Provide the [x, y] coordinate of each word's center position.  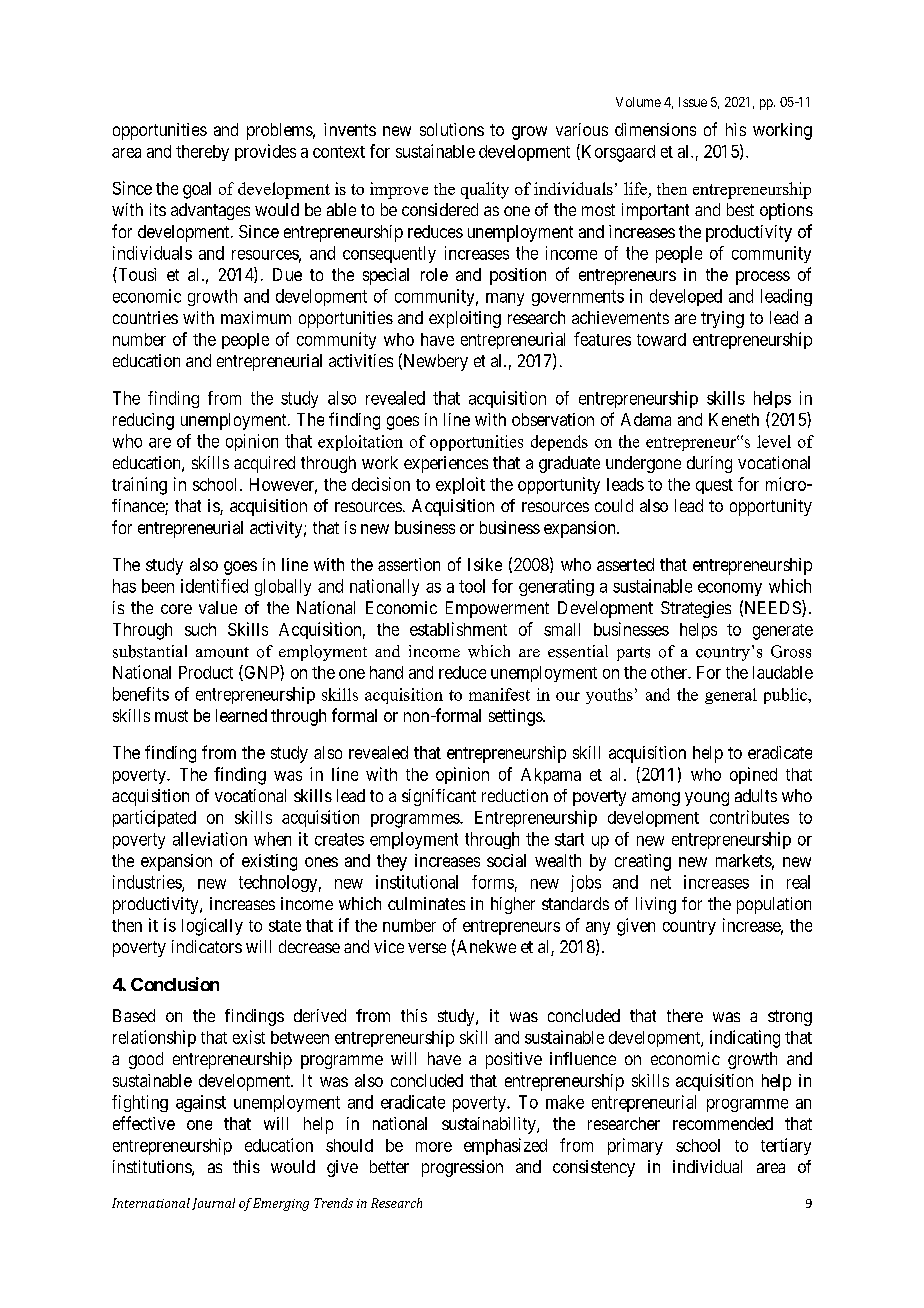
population [774, 905]
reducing [143, 421]
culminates [426, 903]
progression [462, 1168]
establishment [458, 629]
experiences [446, 464]
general [731, 696]
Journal [213, 1204]
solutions [452, 129]
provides [265, 152]
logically [212, 927]
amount [222, 652]
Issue [693, 102]
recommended [723, 1123]
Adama [646, 419]
